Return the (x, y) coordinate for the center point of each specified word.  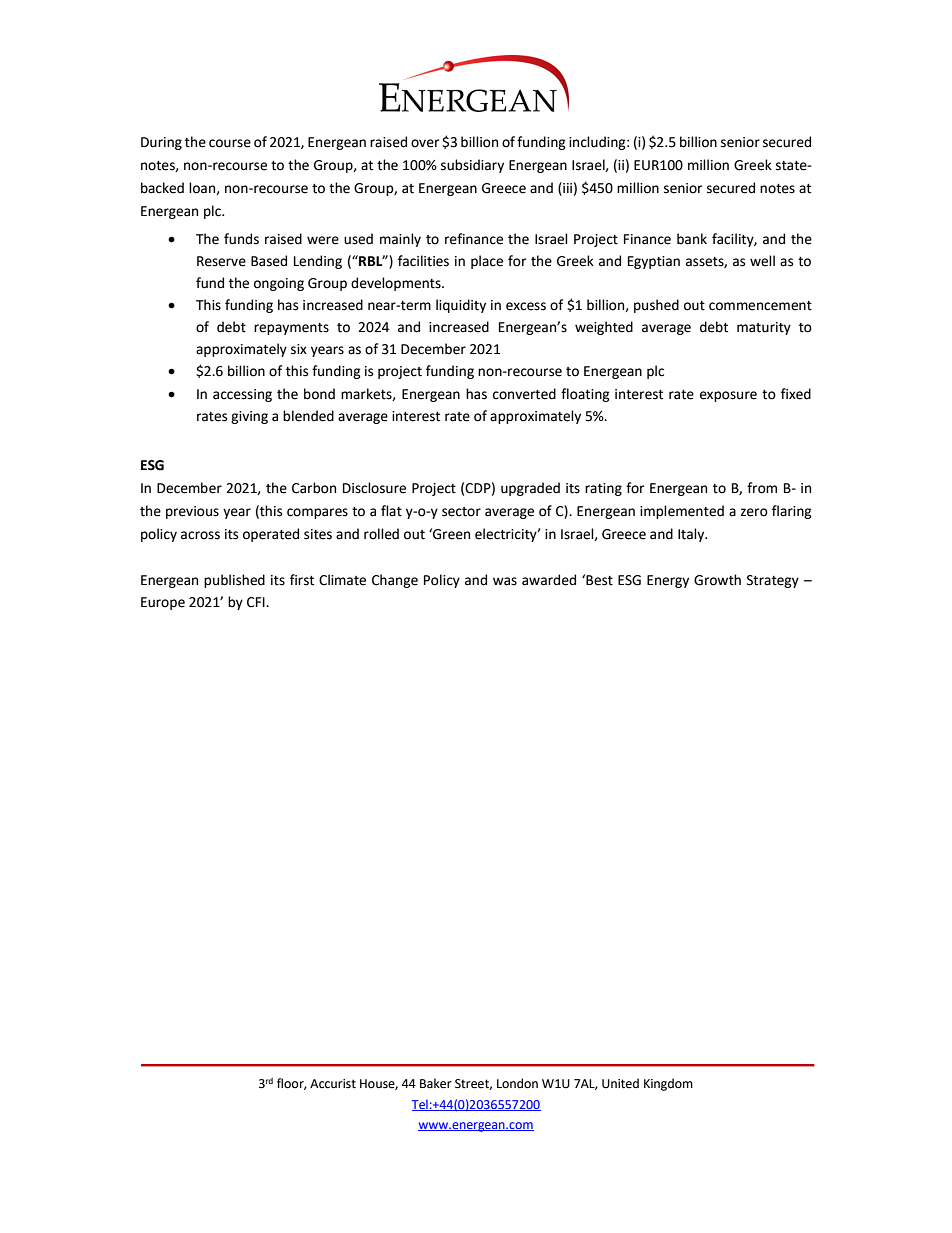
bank (692, 239)
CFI (257, 602)
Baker (436, 1083)
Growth (717, 580)
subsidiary (472, 166)
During (161, 143)
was (505, 581)
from (762, 488)
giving (249, 417)
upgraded (530, 489)
